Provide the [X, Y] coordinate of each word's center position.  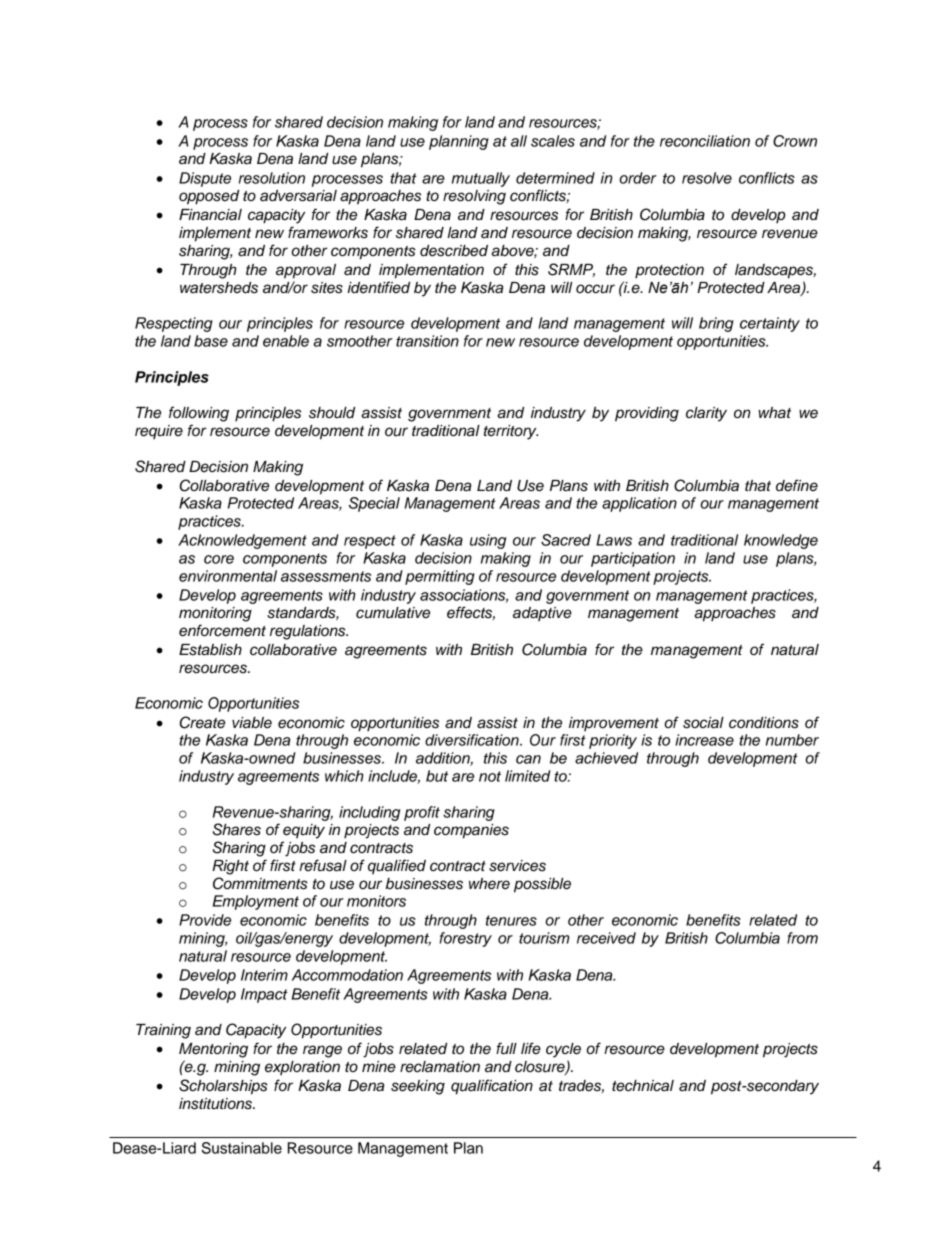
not [490, 776]
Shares [237, 829]
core [219, 559]
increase [704, 740]
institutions [216, 1104]
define [797, 485]
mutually [481, 179]
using [488, 541]
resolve [707, 178]
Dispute [205, 179]
